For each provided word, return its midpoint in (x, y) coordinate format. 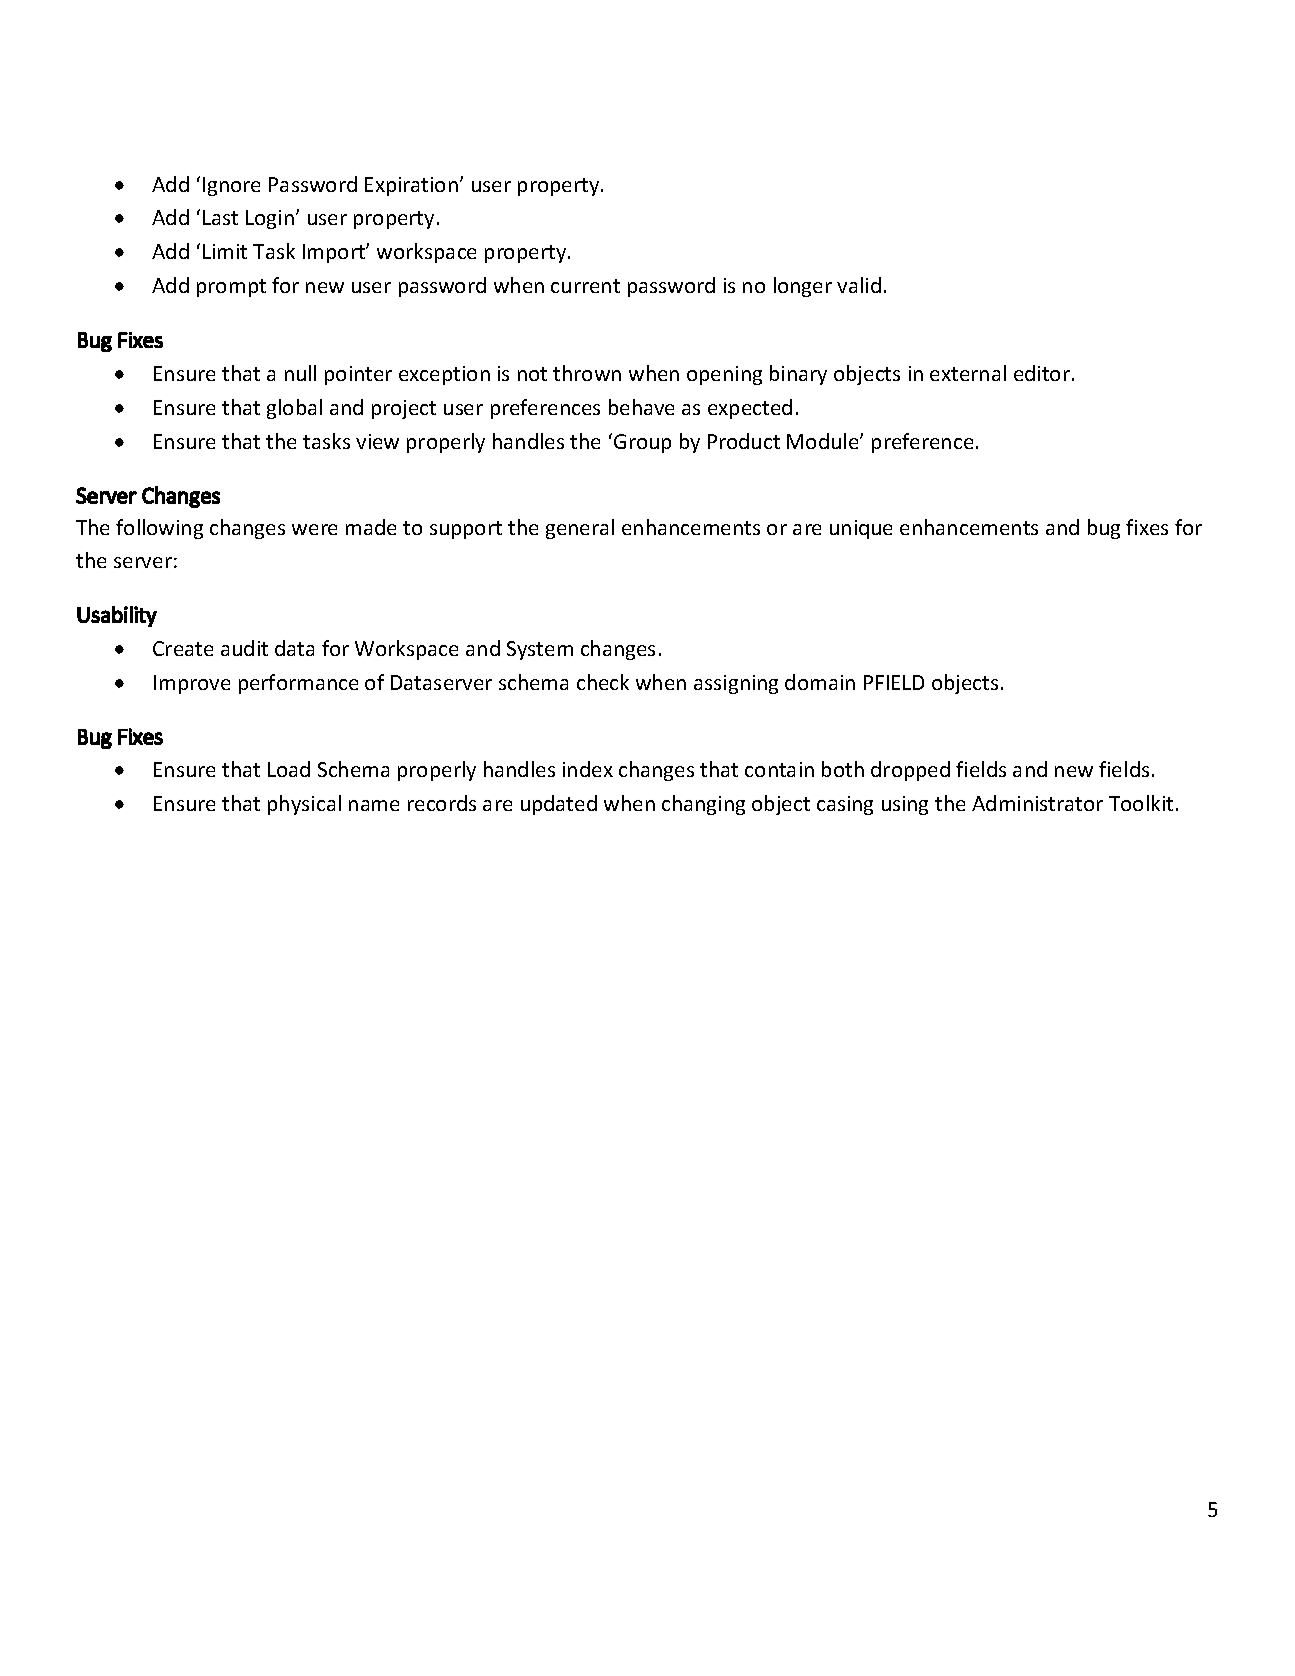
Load (289, 769)
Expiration (411, 186)
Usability (117, 616)
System (540, 650)
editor (1042, 373)
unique (861, 529)
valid (859, 285)
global (294, 409)
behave (641, 407)
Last (220, 217)
